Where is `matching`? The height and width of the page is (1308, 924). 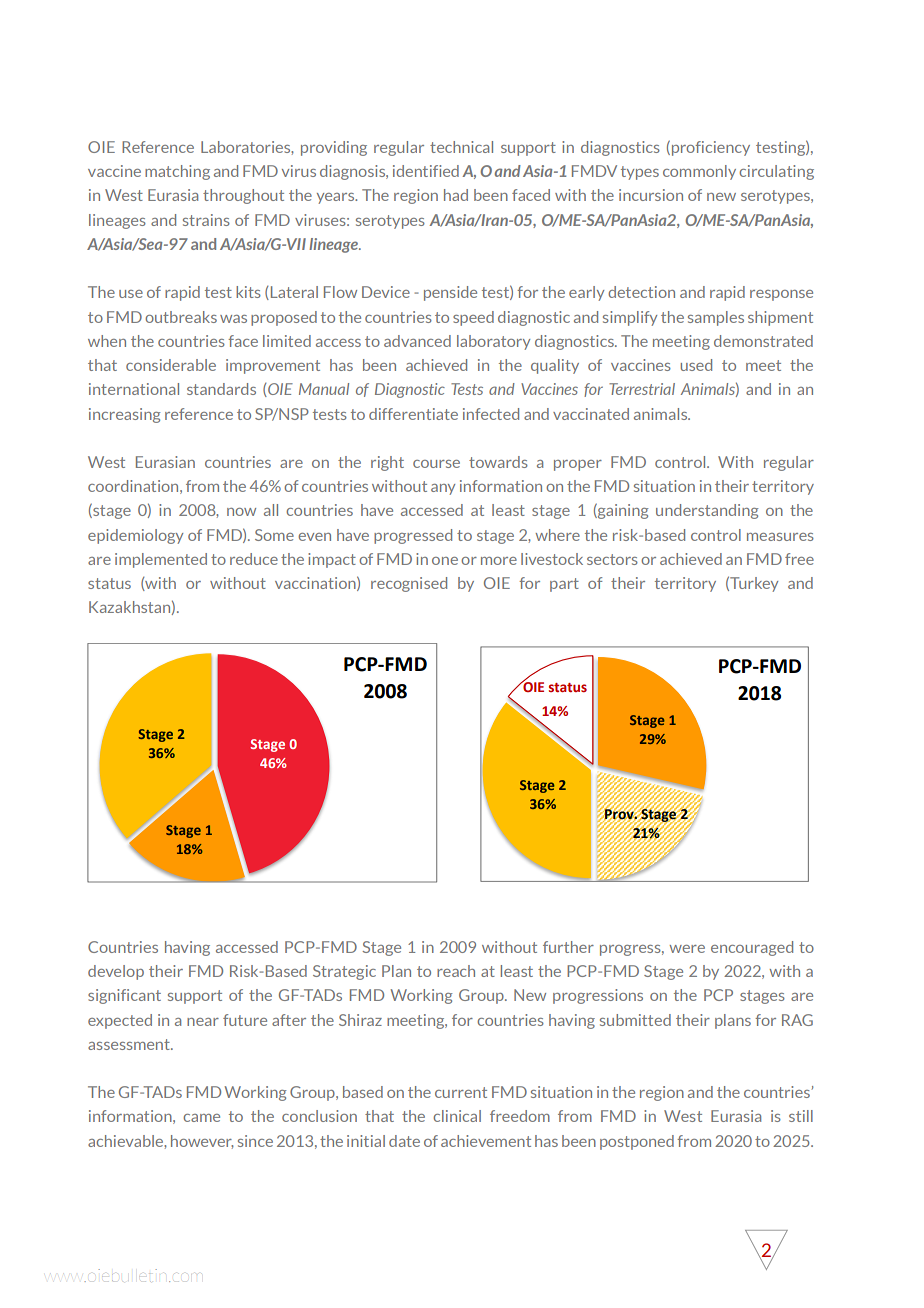 matching is located at coordinates (177, 172).
